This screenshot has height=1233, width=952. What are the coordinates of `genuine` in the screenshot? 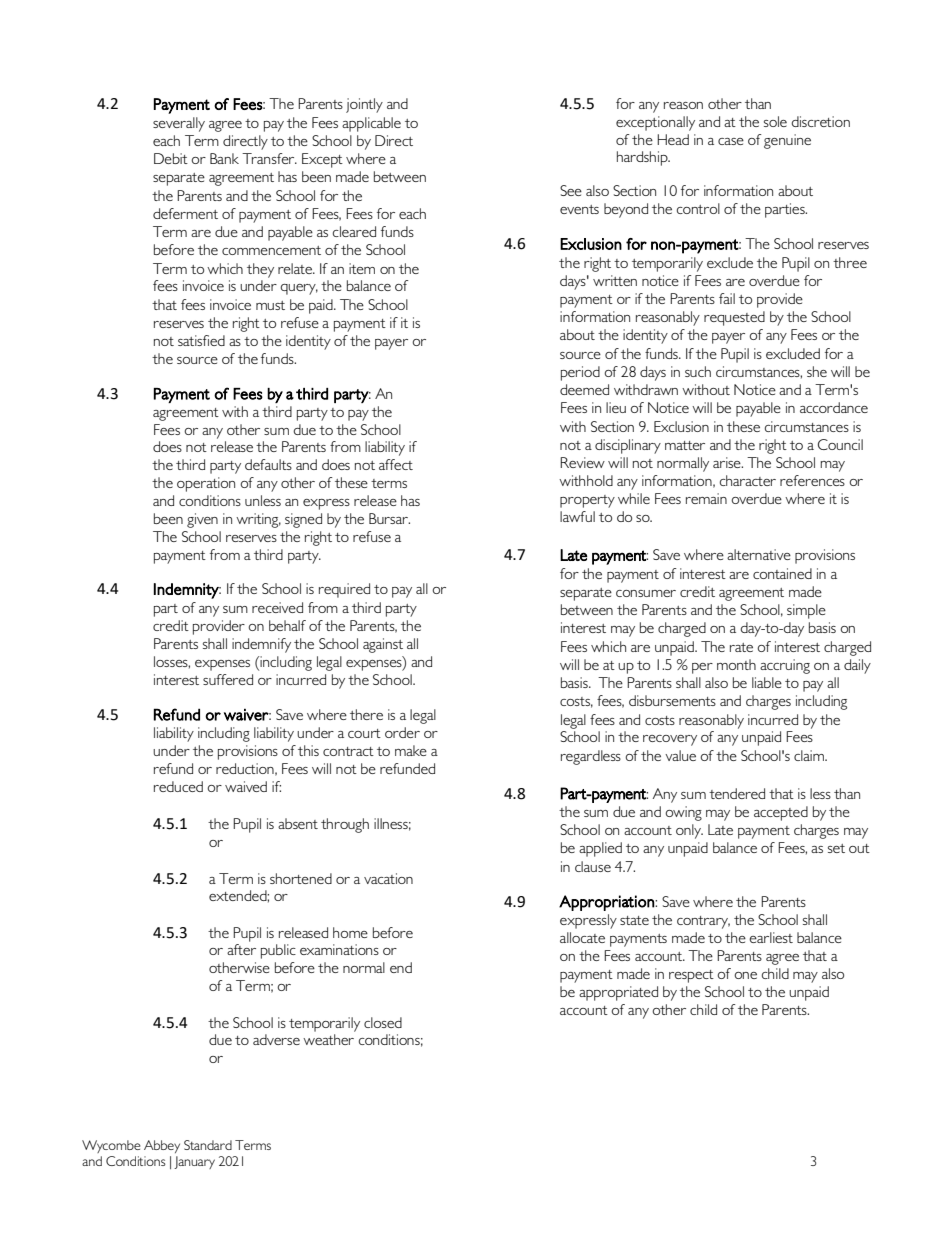 It's located at (787, 141).
